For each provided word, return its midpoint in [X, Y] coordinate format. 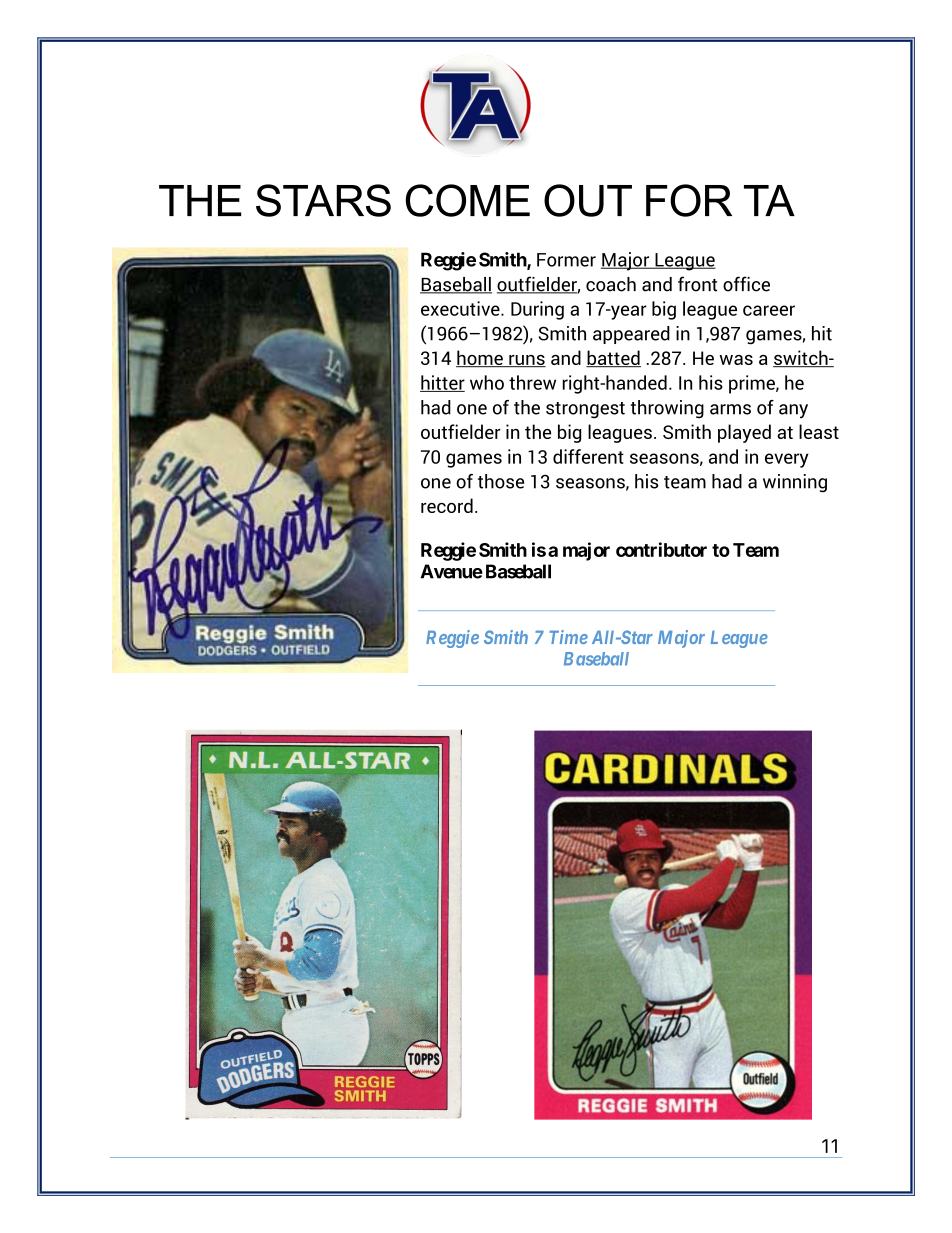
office [746, 284]
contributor [661, 549]
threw [532, 382]
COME [467, 200]
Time [568, 637]
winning [795, 483]
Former [566, 260]
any [793, 411]
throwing [667, 409]
